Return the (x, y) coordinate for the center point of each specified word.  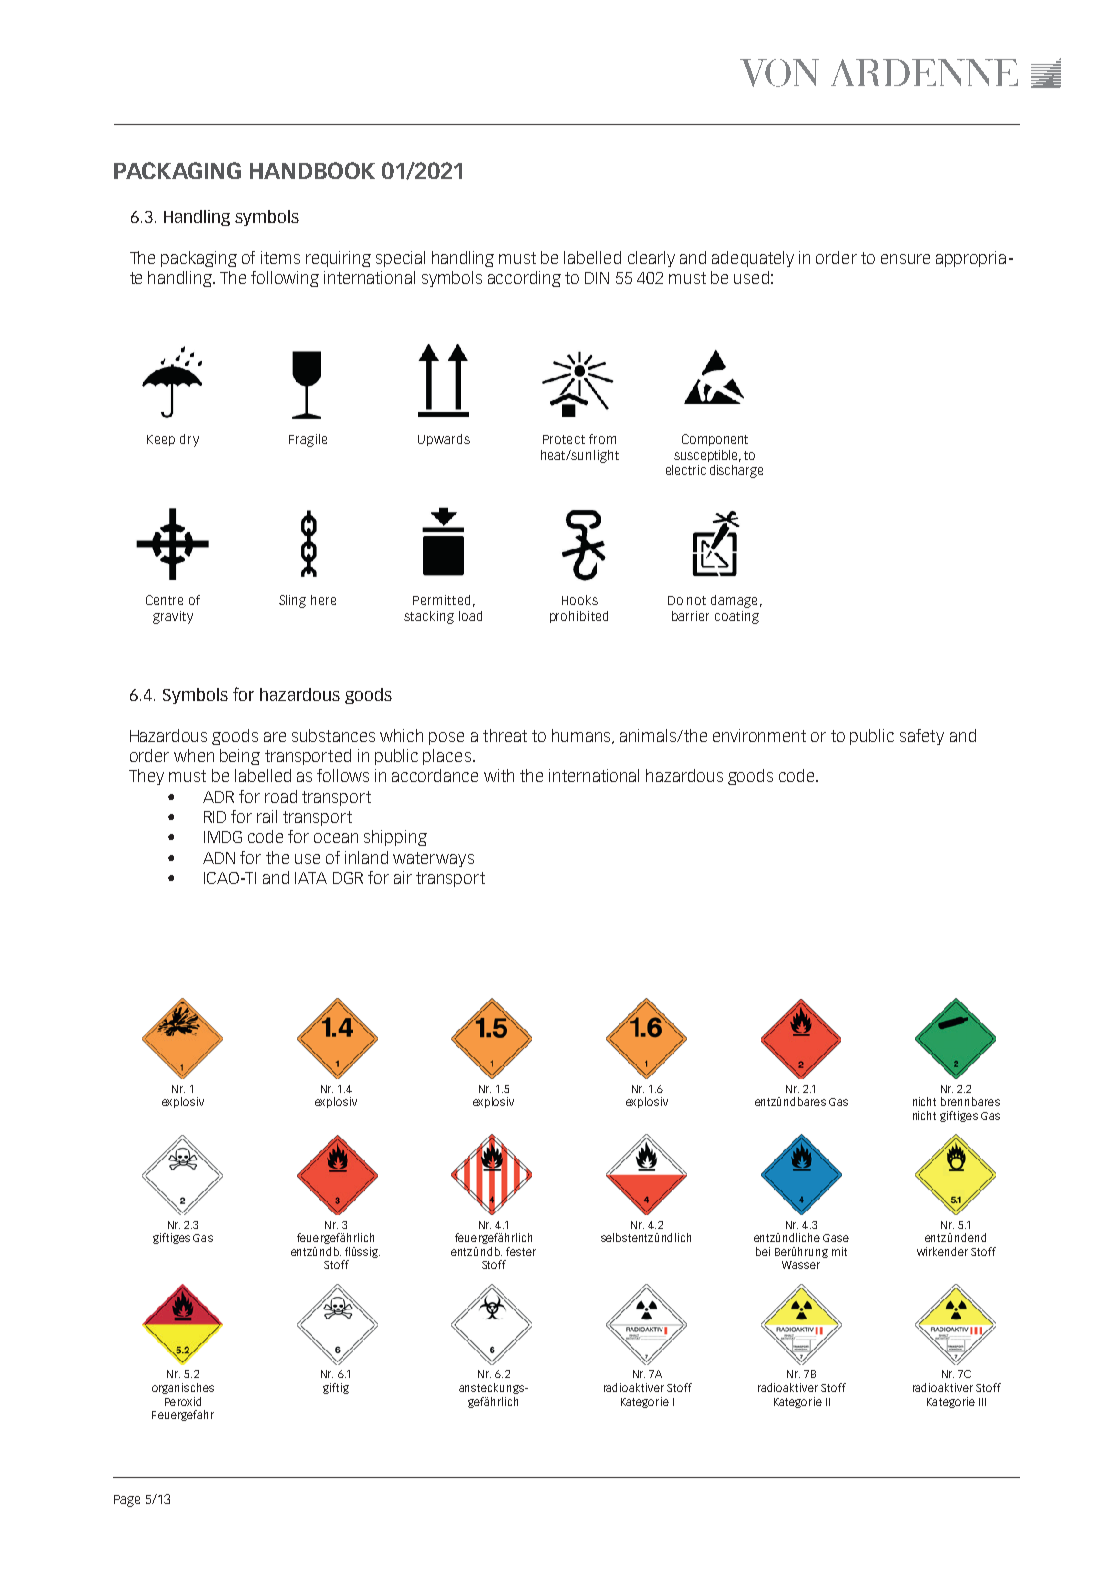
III (982, 1402)
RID (215, 817)
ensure (905, 259)
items (280, 257)
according (524, 279)
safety (922, 737)
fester (521, 1251)
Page (127, 1501)
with (499, 775)
